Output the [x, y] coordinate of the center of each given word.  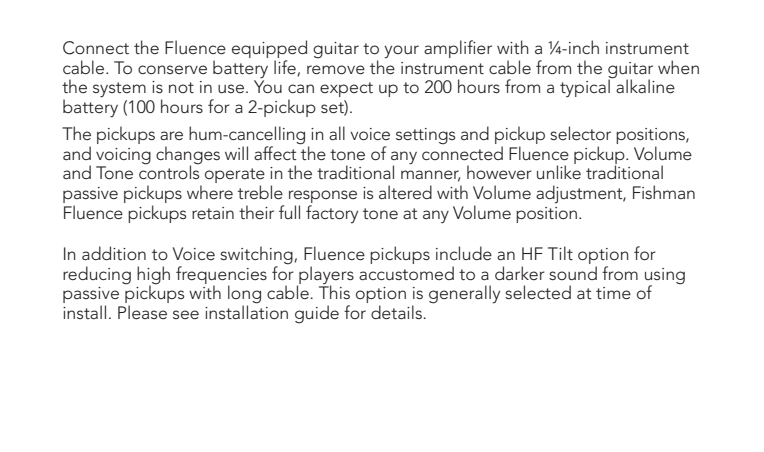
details [397, 312]
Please [142, 312]
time [613, 293]
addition [114, 253]
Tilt [560, 253]
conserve [172, 69]
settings [425, 136]
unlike [559, 172]
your [401, 51]
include [464, 253]
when [678, 67]
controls [169, 171]
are [171, 135]
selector [580, 133]
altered [405, 192]
